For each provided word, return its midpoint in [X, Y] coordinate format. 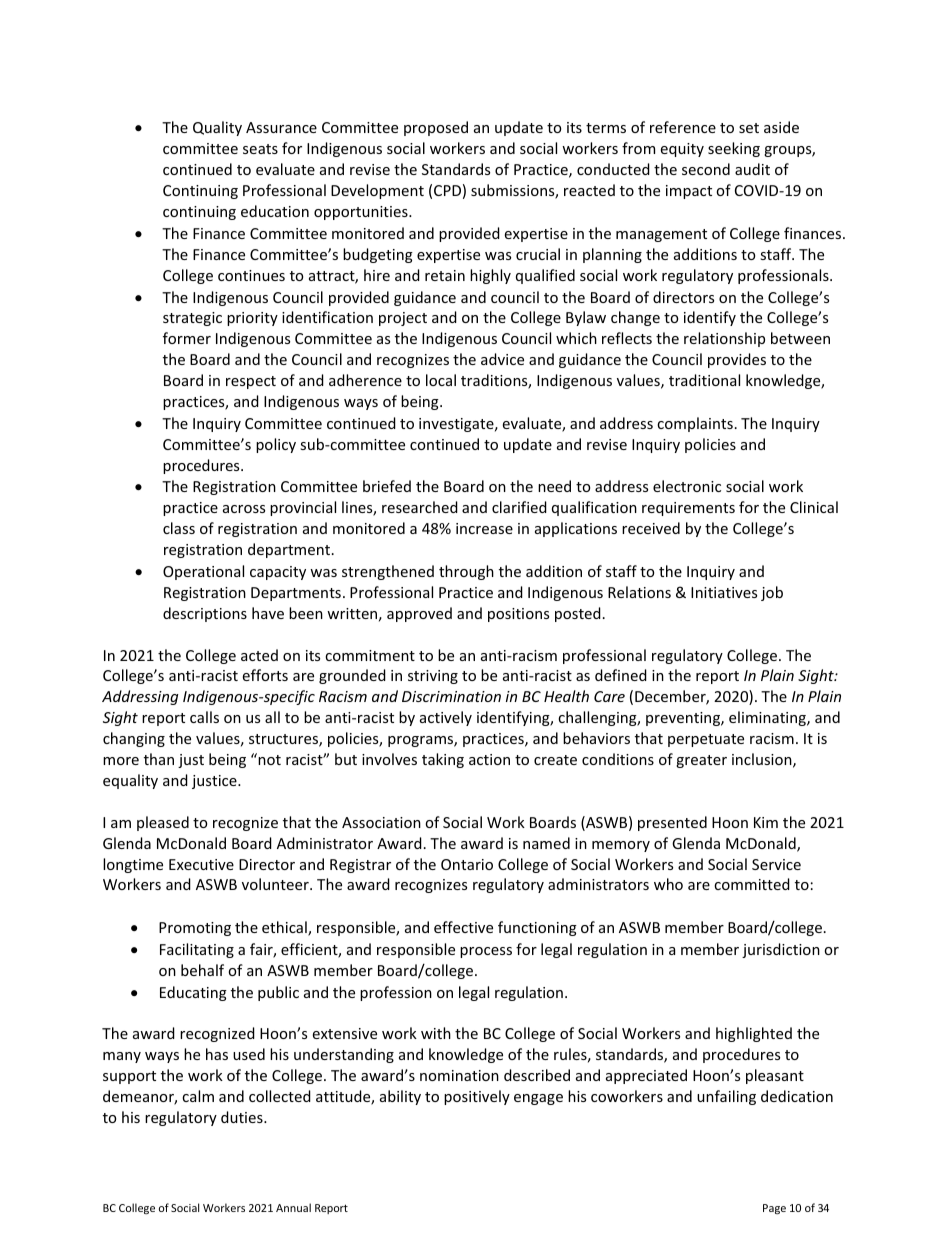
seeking [734, 149]
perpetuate [706, 740]
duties [243, 1117]
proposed [436, 128]
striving [433, 677]
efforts [265, 675]
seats [260, 149]
